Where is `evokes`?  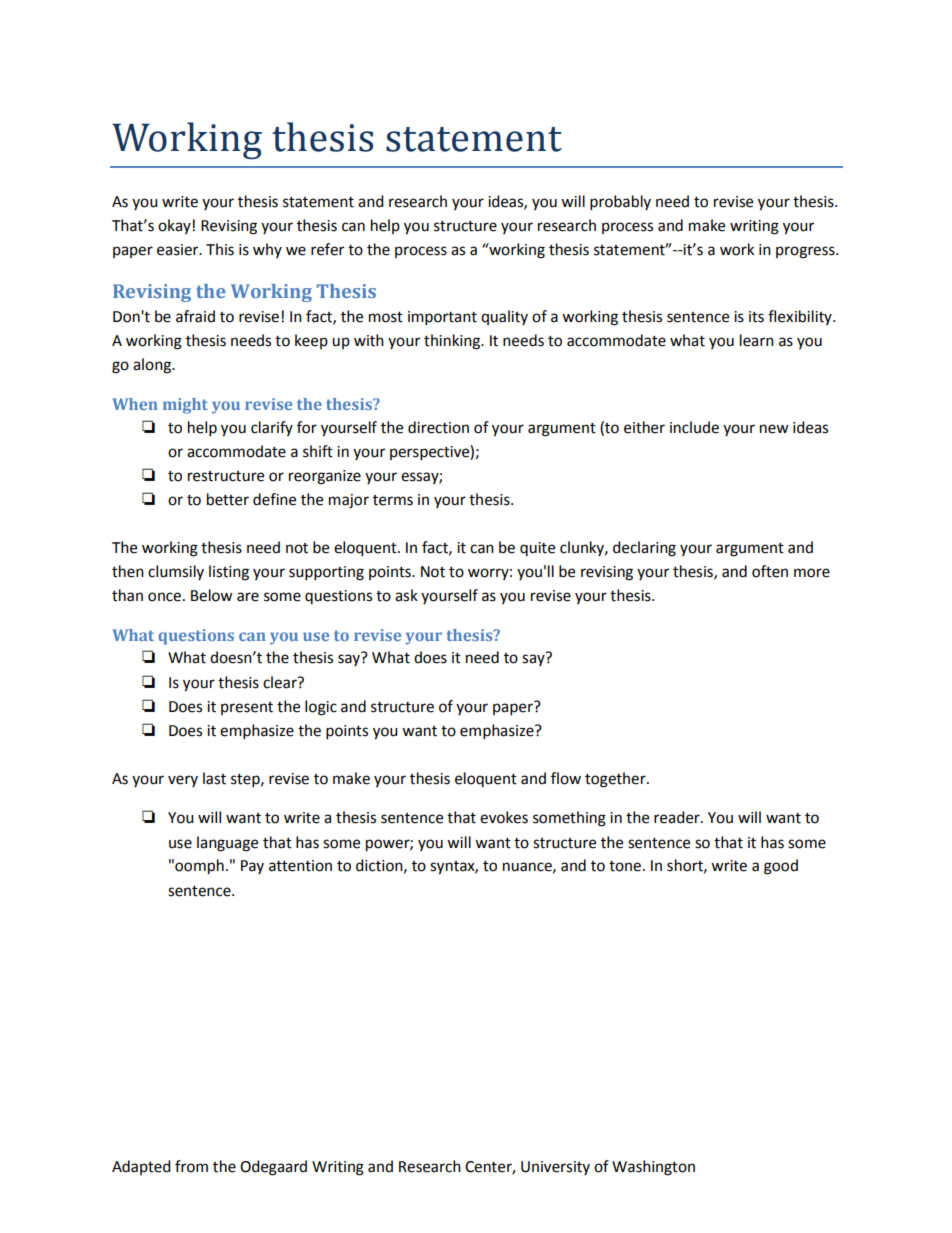 evokes is located at coordinates (504, 817).
